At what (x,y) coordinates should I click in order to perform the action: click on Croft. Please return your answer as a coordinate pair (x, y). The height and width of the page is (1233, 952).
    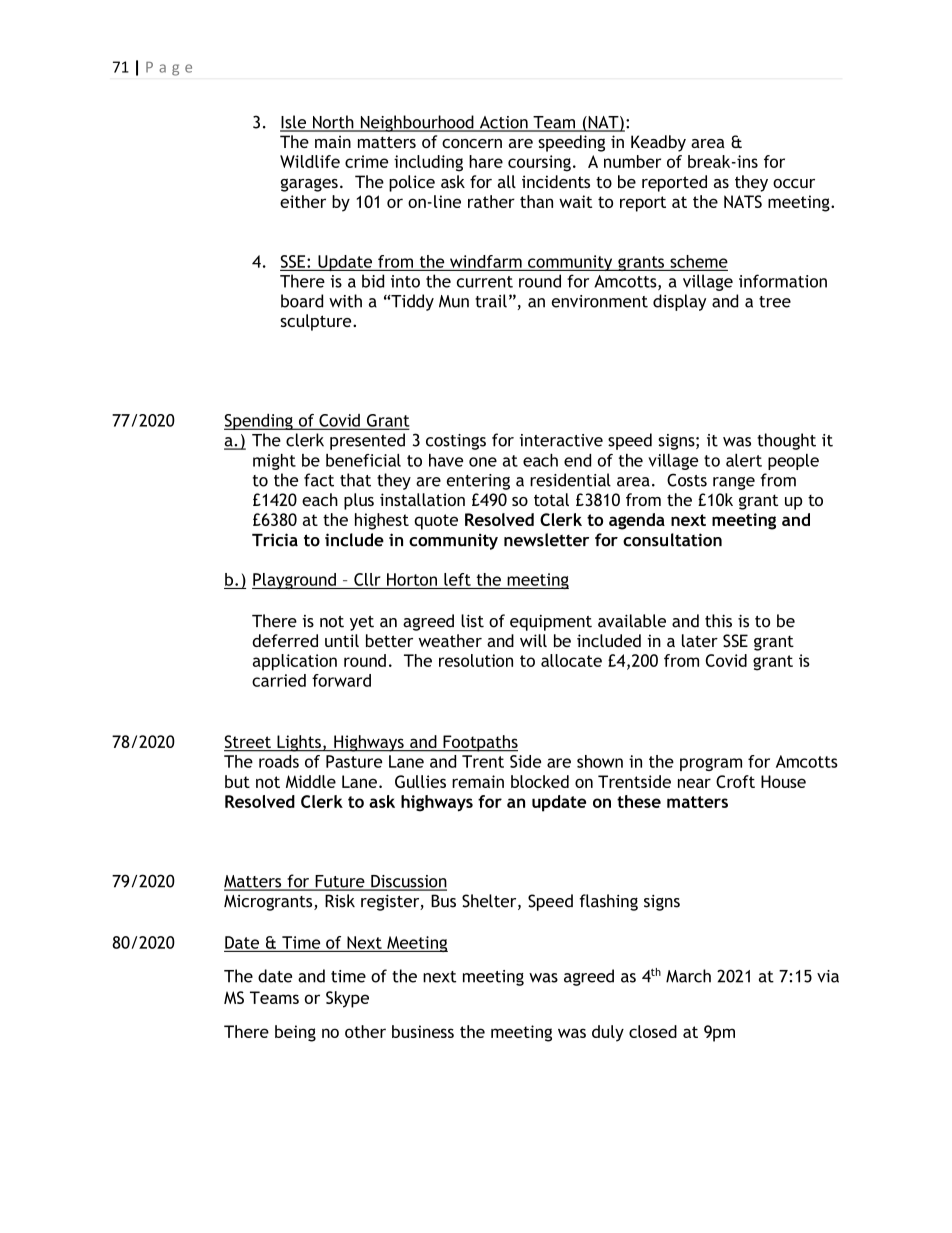
    Looking at the image, I should click on (735, 781).
